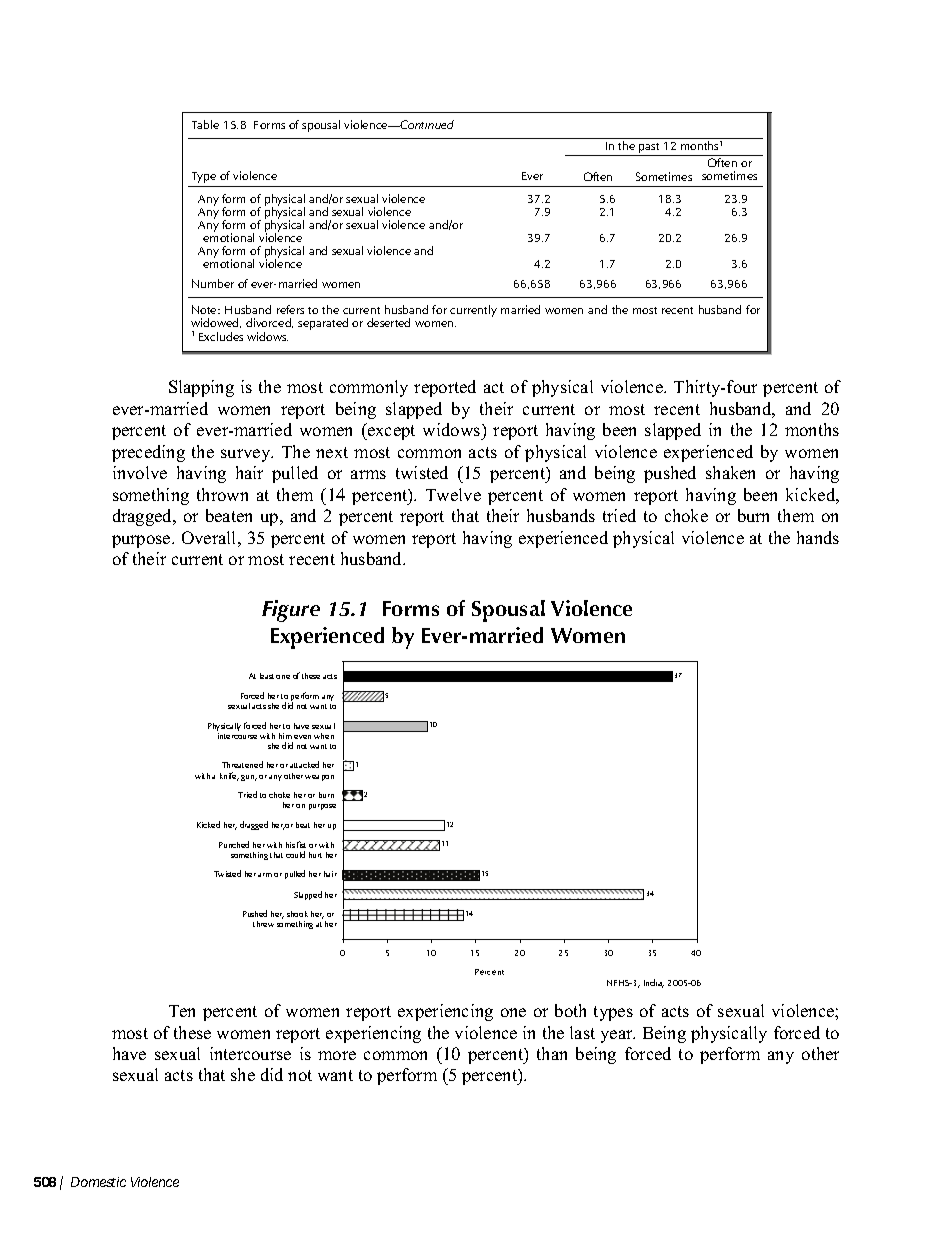  Describe the element at coordinates (552, 1053) in the screenshot. I see `than` at that location.
